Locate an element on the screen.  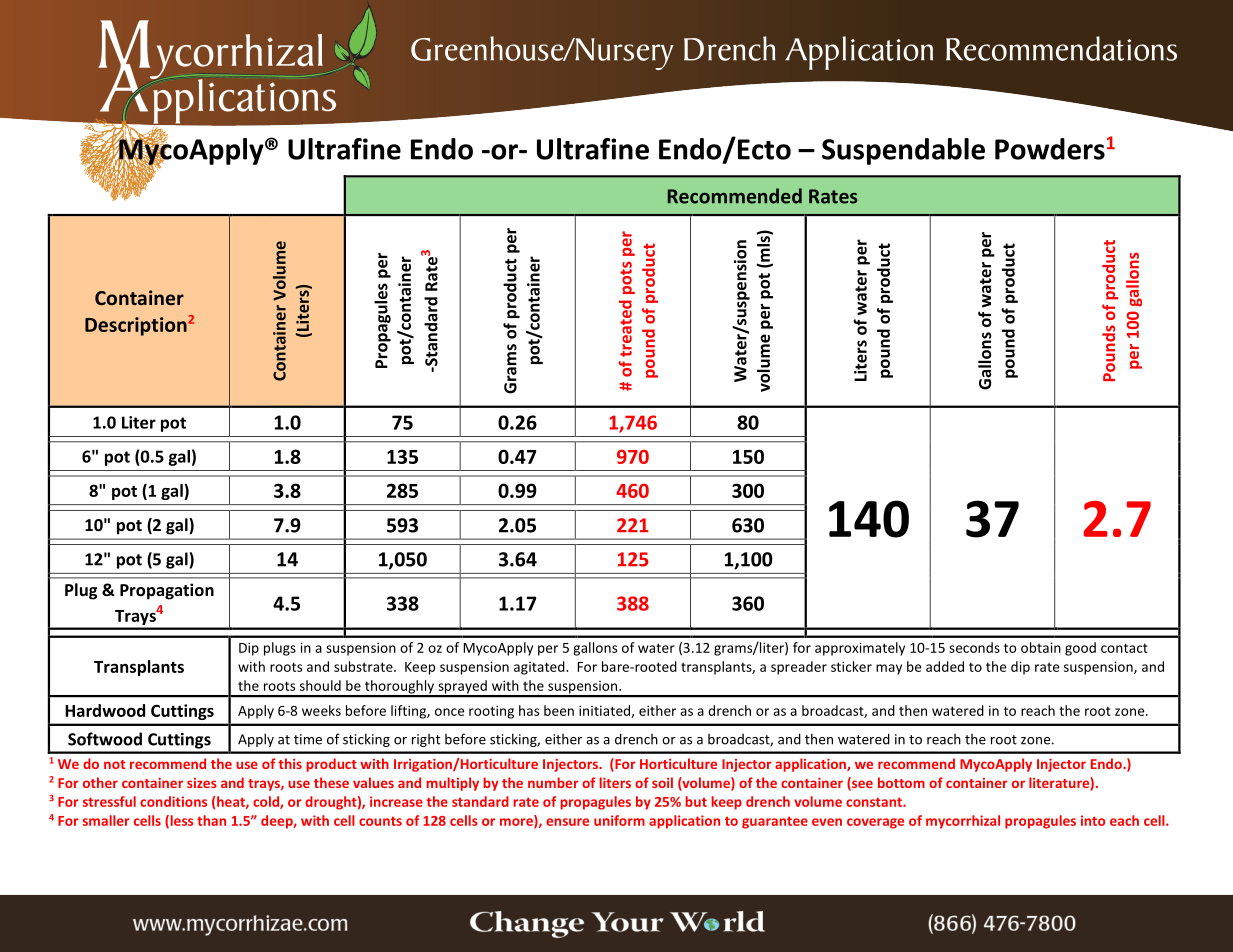
bottom is located at coordinates (901, 782).
